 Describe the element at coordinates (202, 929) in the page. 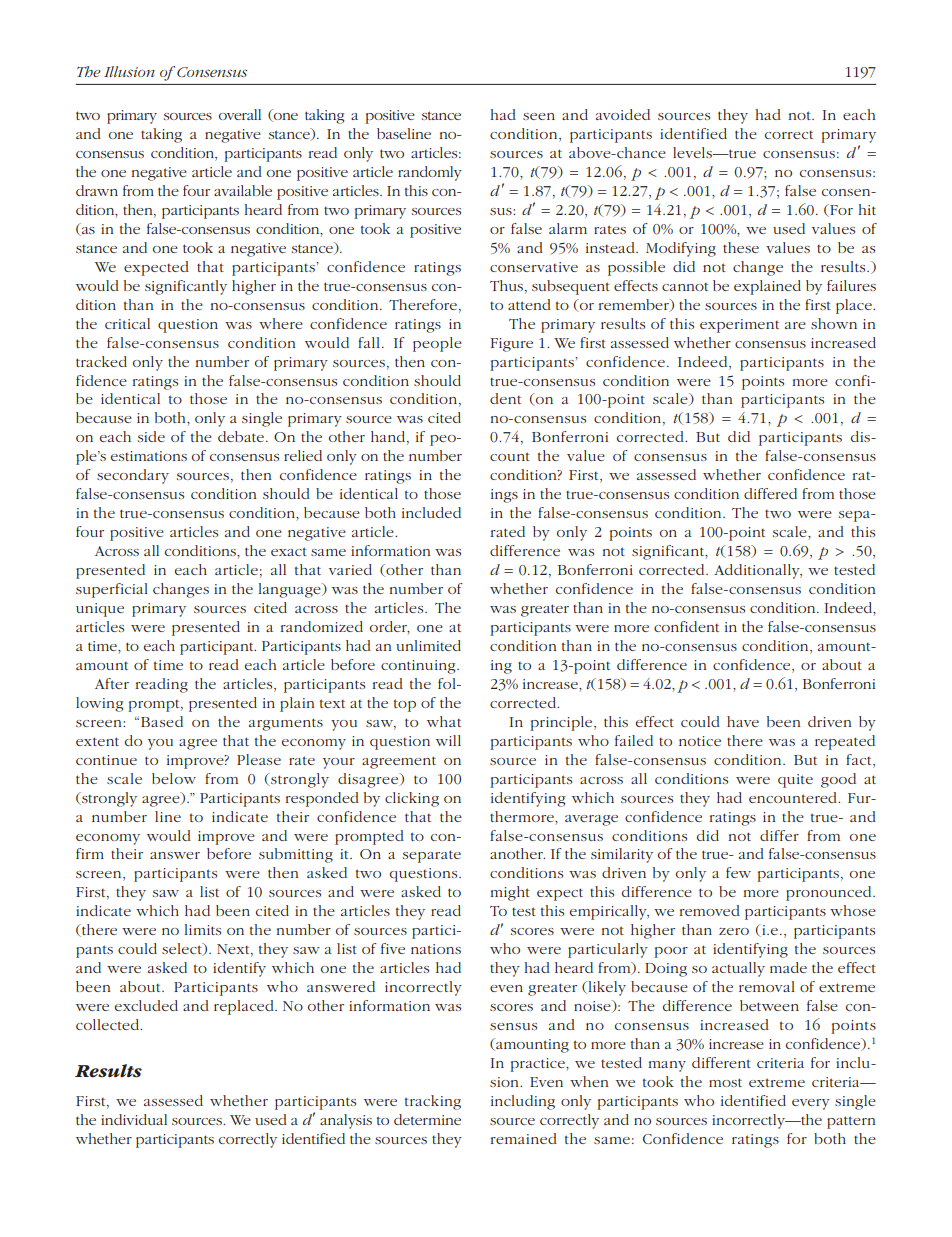

I see `limits` at that location.
